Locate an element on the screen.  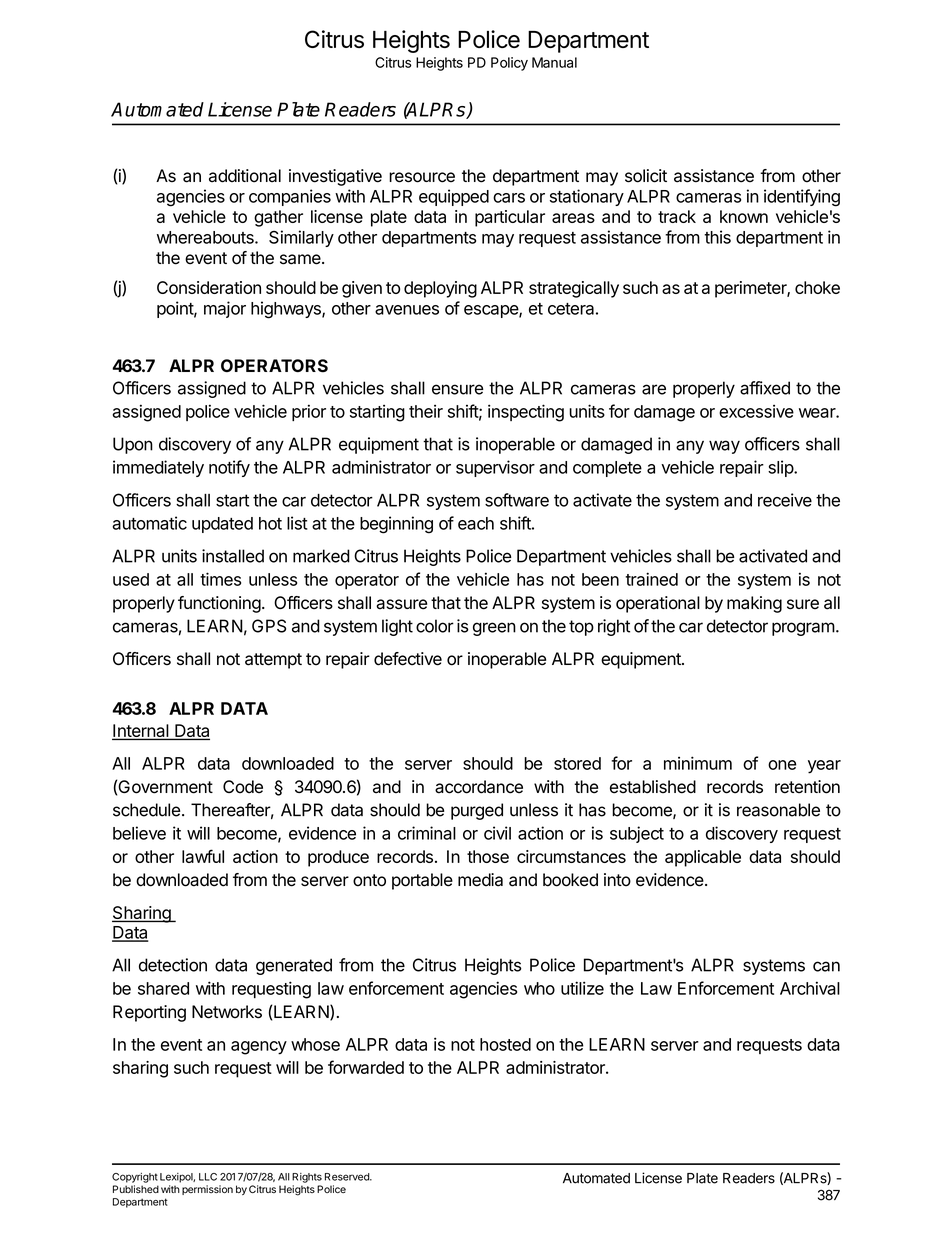
additional is located at coordinates (245, 176).
